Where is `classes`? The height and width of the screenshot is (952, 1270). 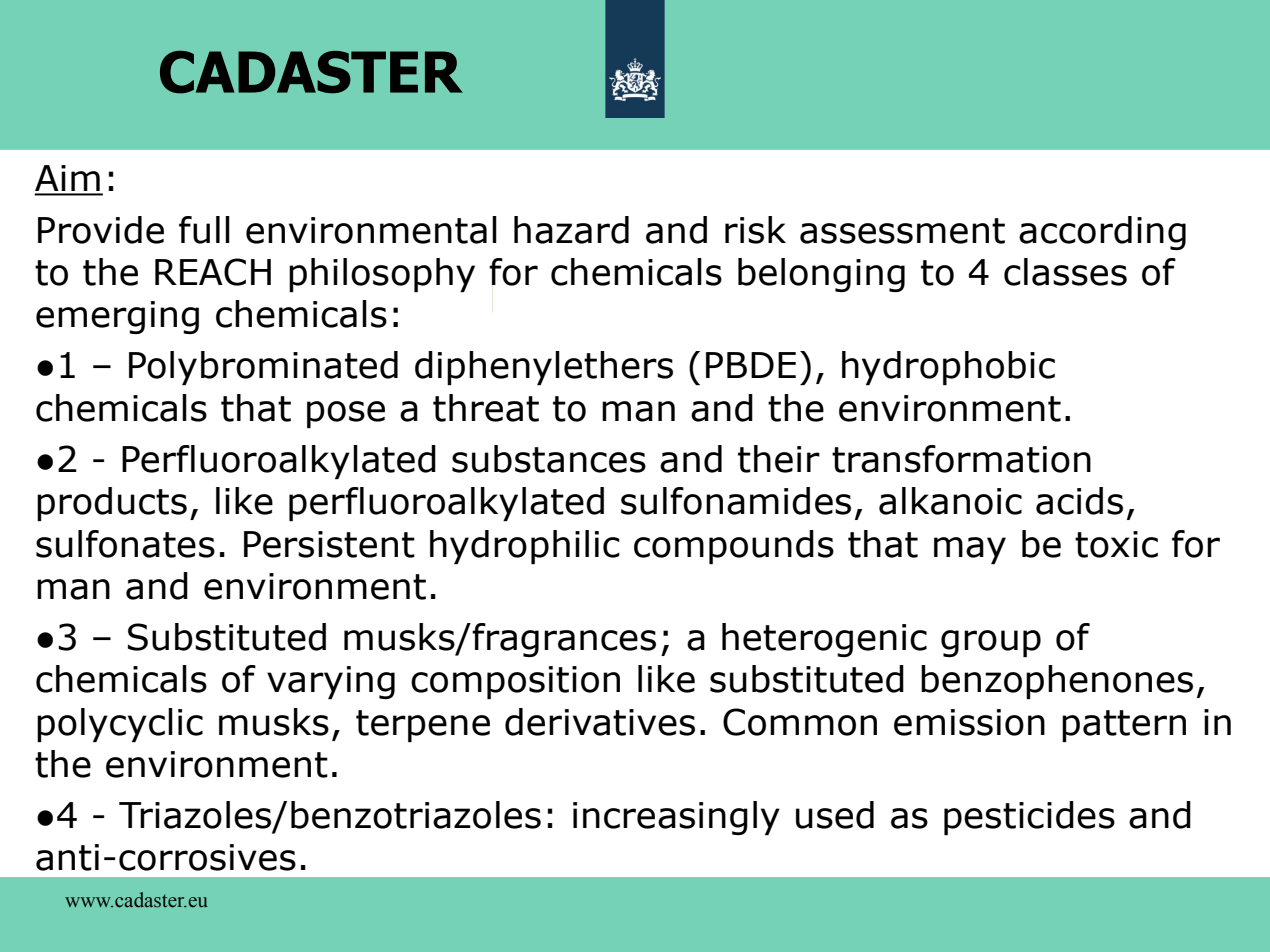 classes is located at coordinates (1065, 272).
